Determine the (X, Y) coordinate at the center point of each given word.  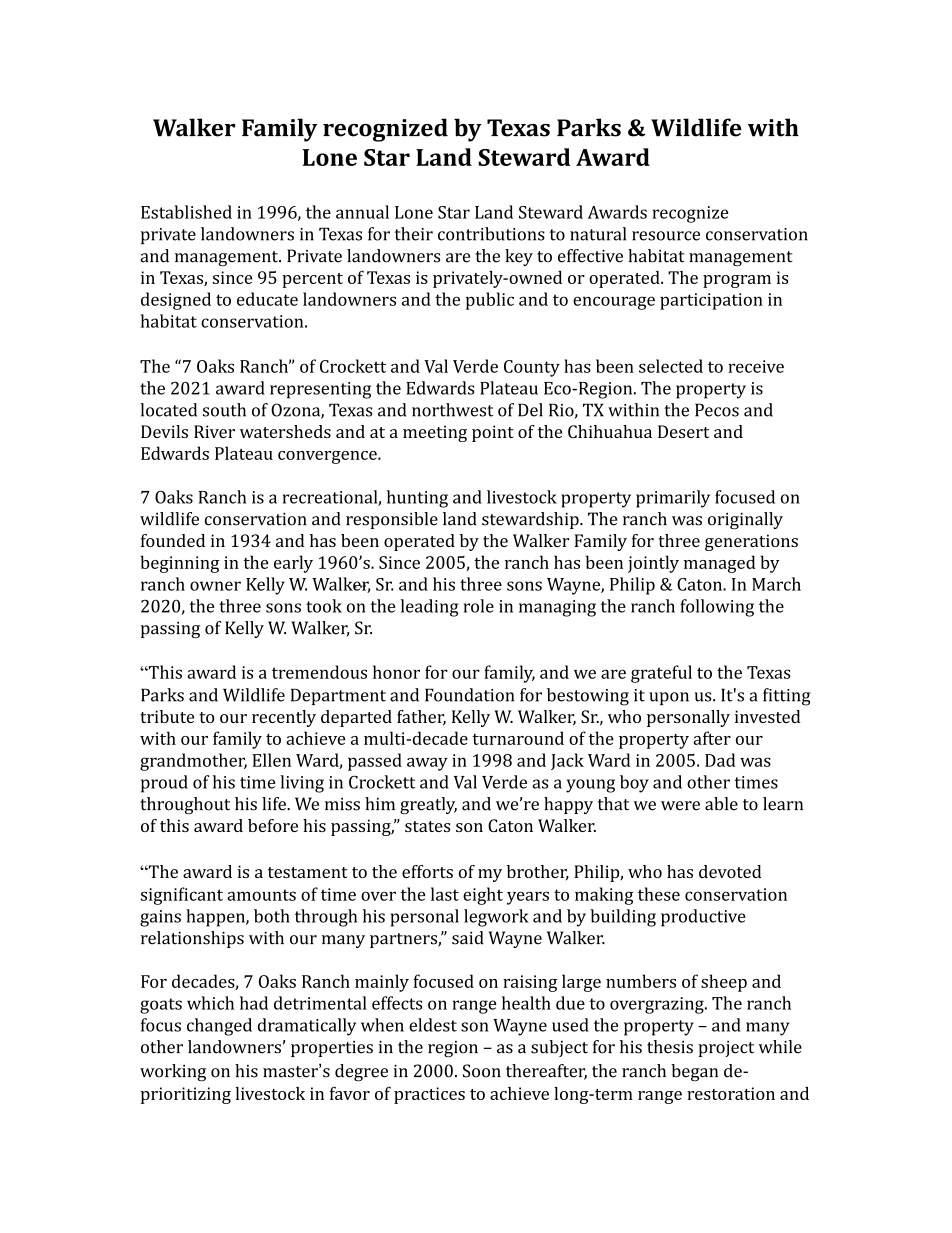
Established (186, 212)
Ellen (271, 760)
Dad (720, 760)
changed (219, 1027)
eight (483, 896)
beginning (180, 564)
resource (666, 236)
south (224, 410)
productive (703, 918)
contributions (491, 234)
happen (216, 918)
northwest (452, 410)
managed (719, 564)
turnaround (518, 738)
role (479, 606)
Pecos (717, 410)
